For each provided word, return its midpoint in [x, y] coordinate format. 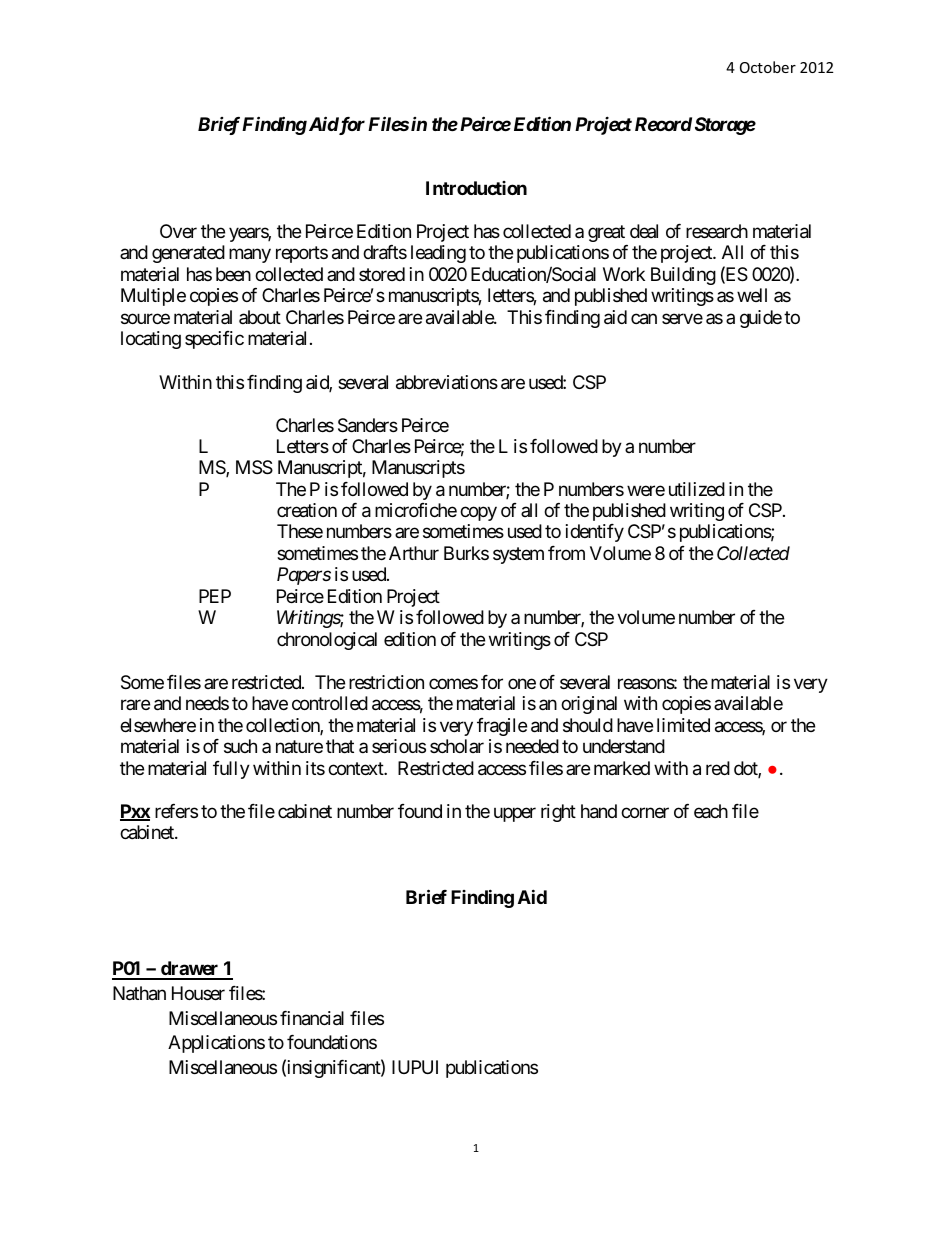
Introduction [476, 188]
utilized [697, 489]
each [711, 811]
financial [312, 1018]
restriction [386, 682]
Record [663, 124]
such [240, 746]
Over [178, 231]
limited [683, 725]
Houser [198, 993]
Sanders [368, 425]
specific [214, 340]
